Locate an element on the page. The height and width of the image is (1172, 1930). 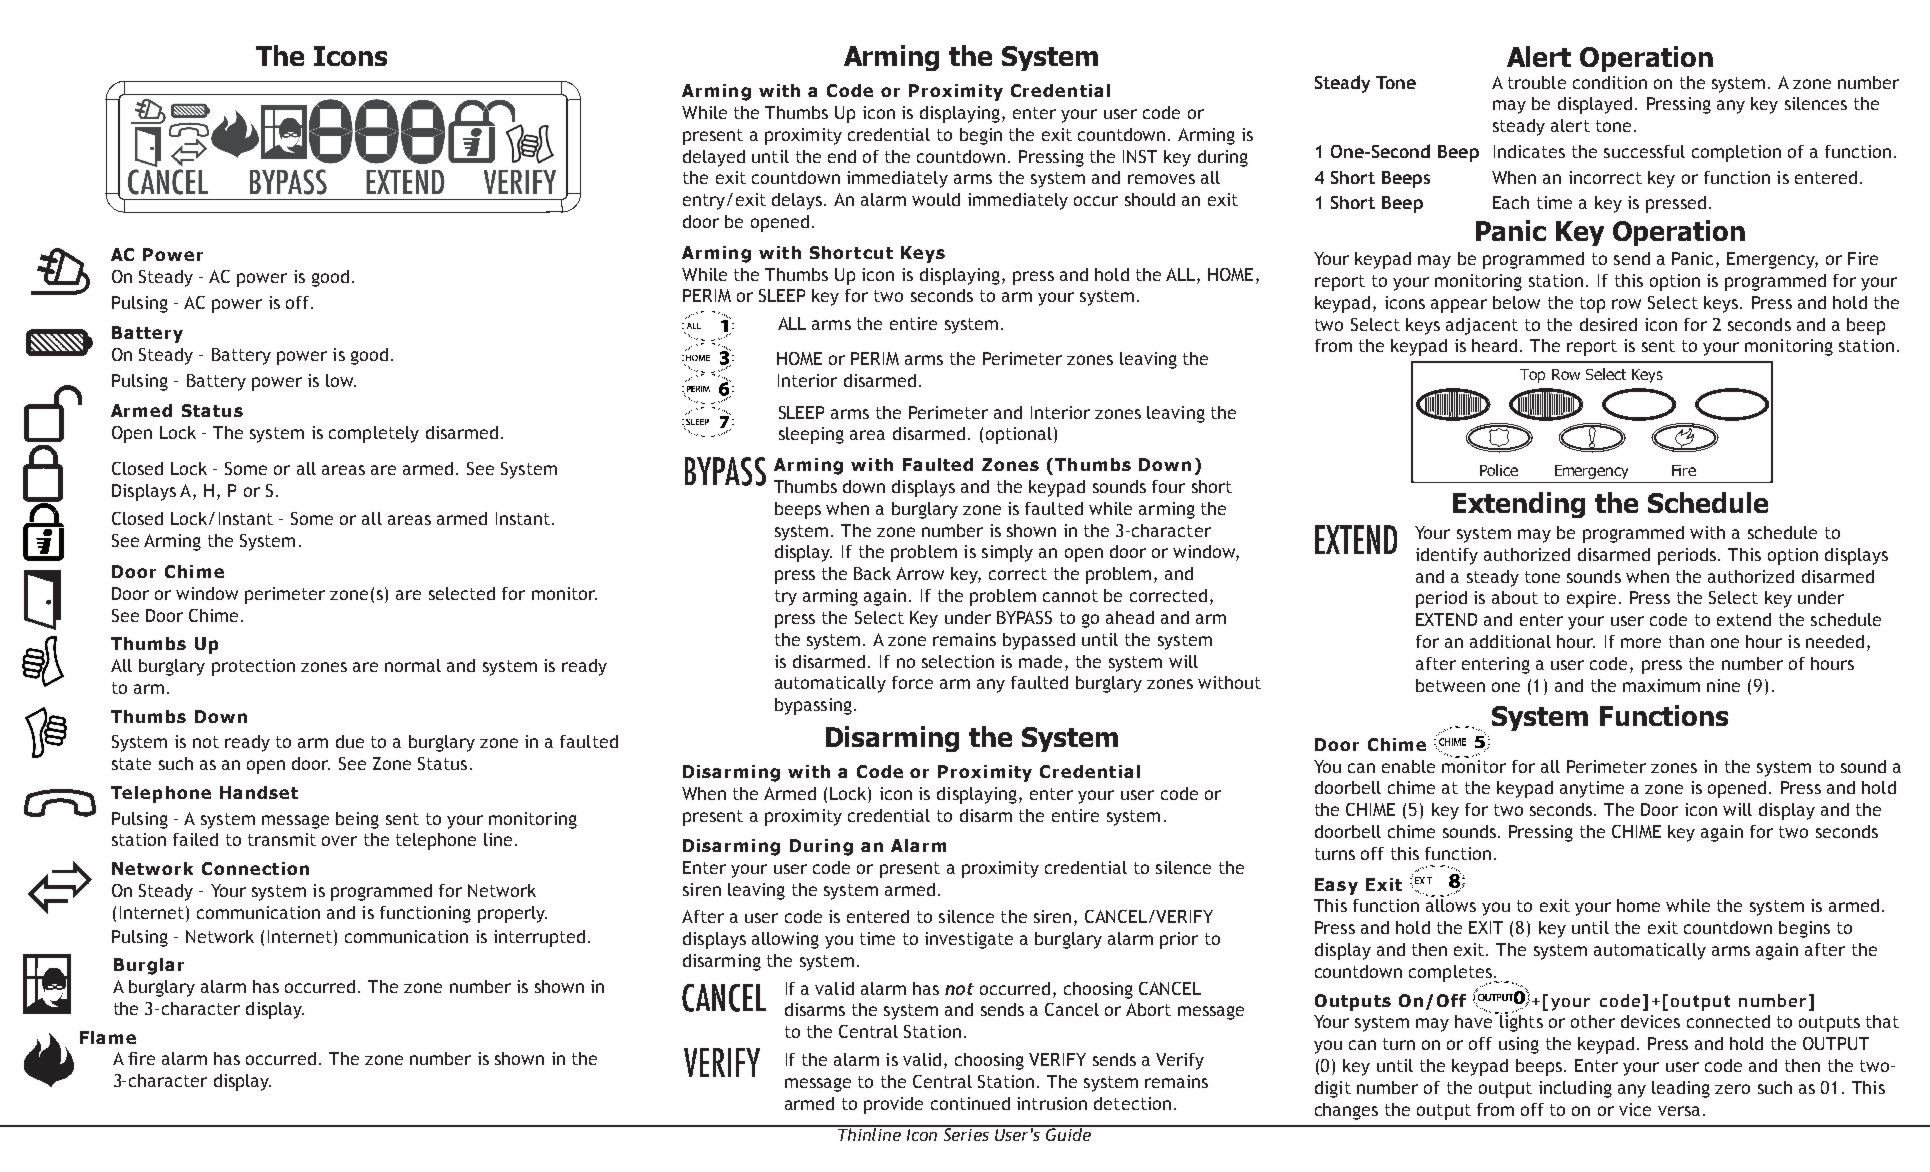
Police is located at coordinates (1499, 470).
